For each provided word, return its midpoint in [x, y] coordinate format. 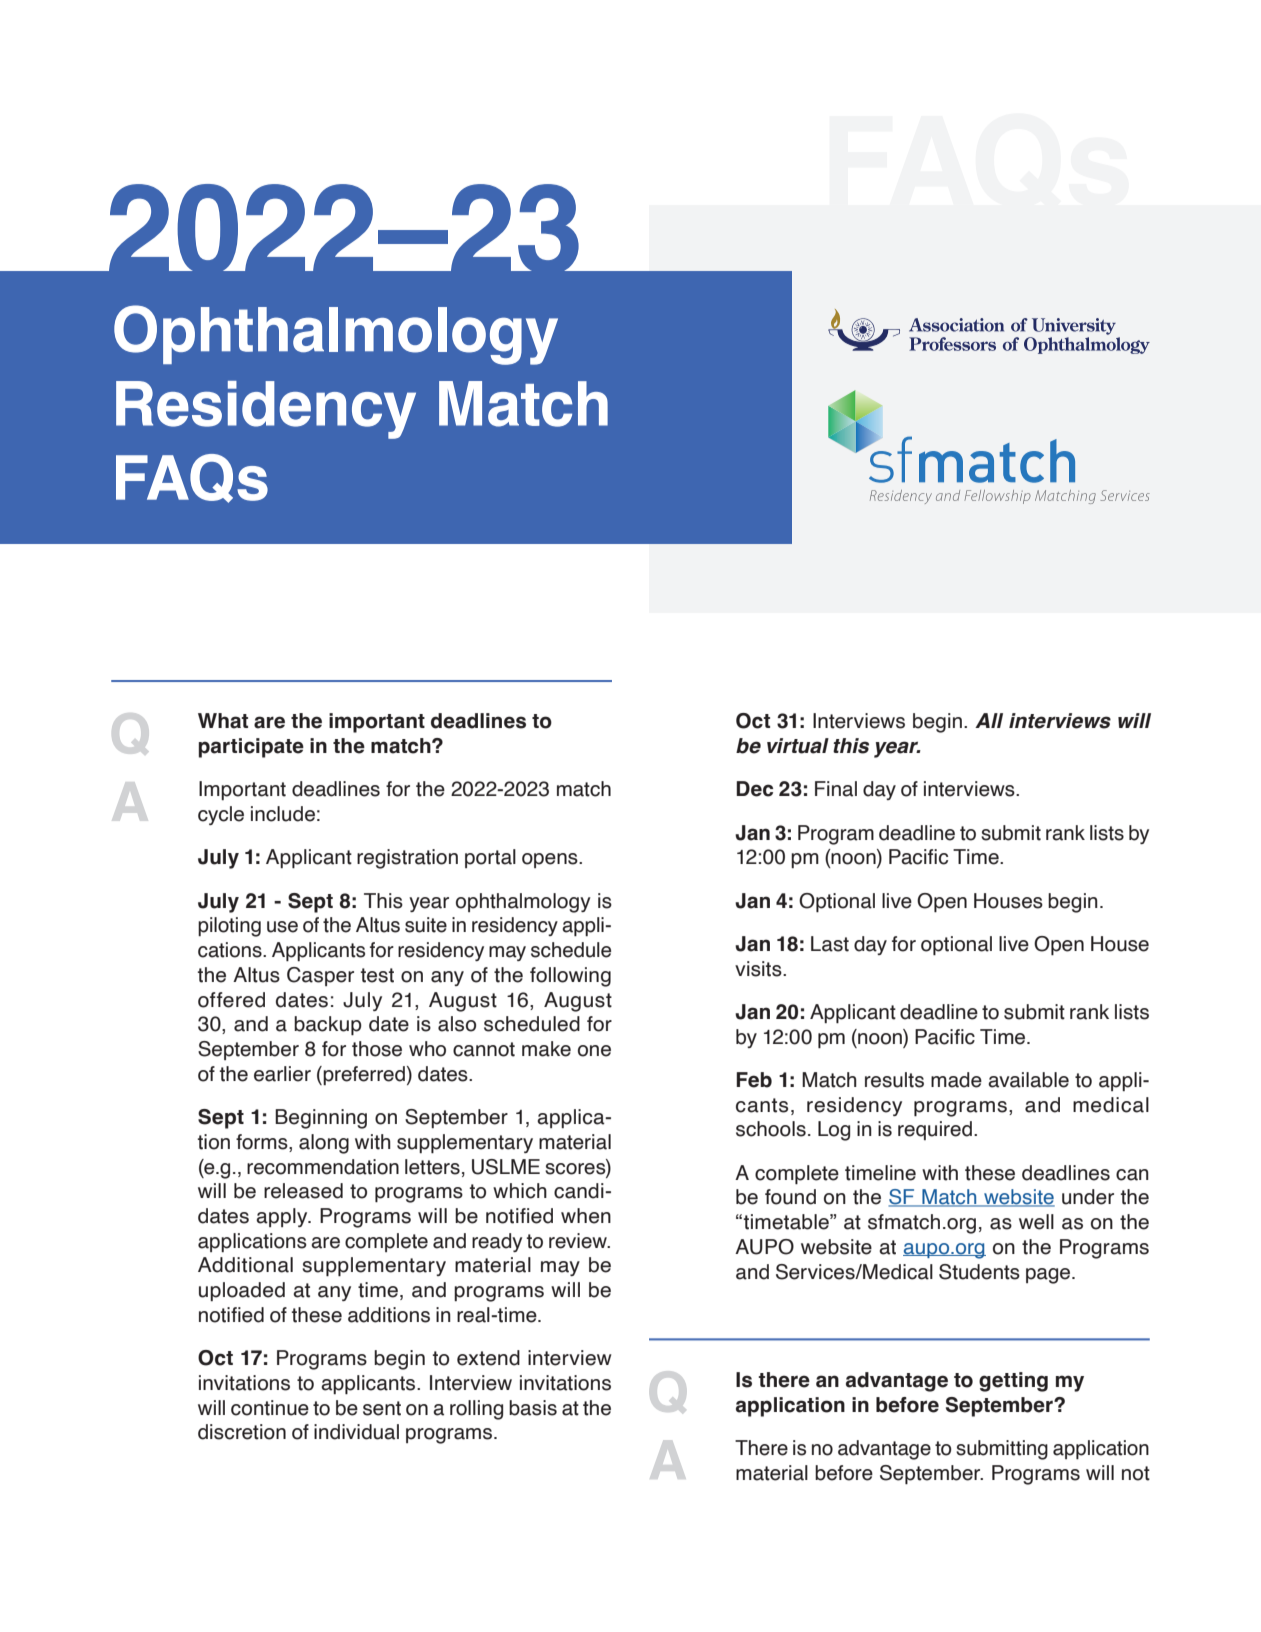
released [303, 1191]
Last [830, 944]
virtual [798, 746]
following [570, 977]
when [586, 1216]
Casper [320, 976]
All [989, 720]
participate [251, 748]
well [1036, 1222]
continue [270, 1408]
